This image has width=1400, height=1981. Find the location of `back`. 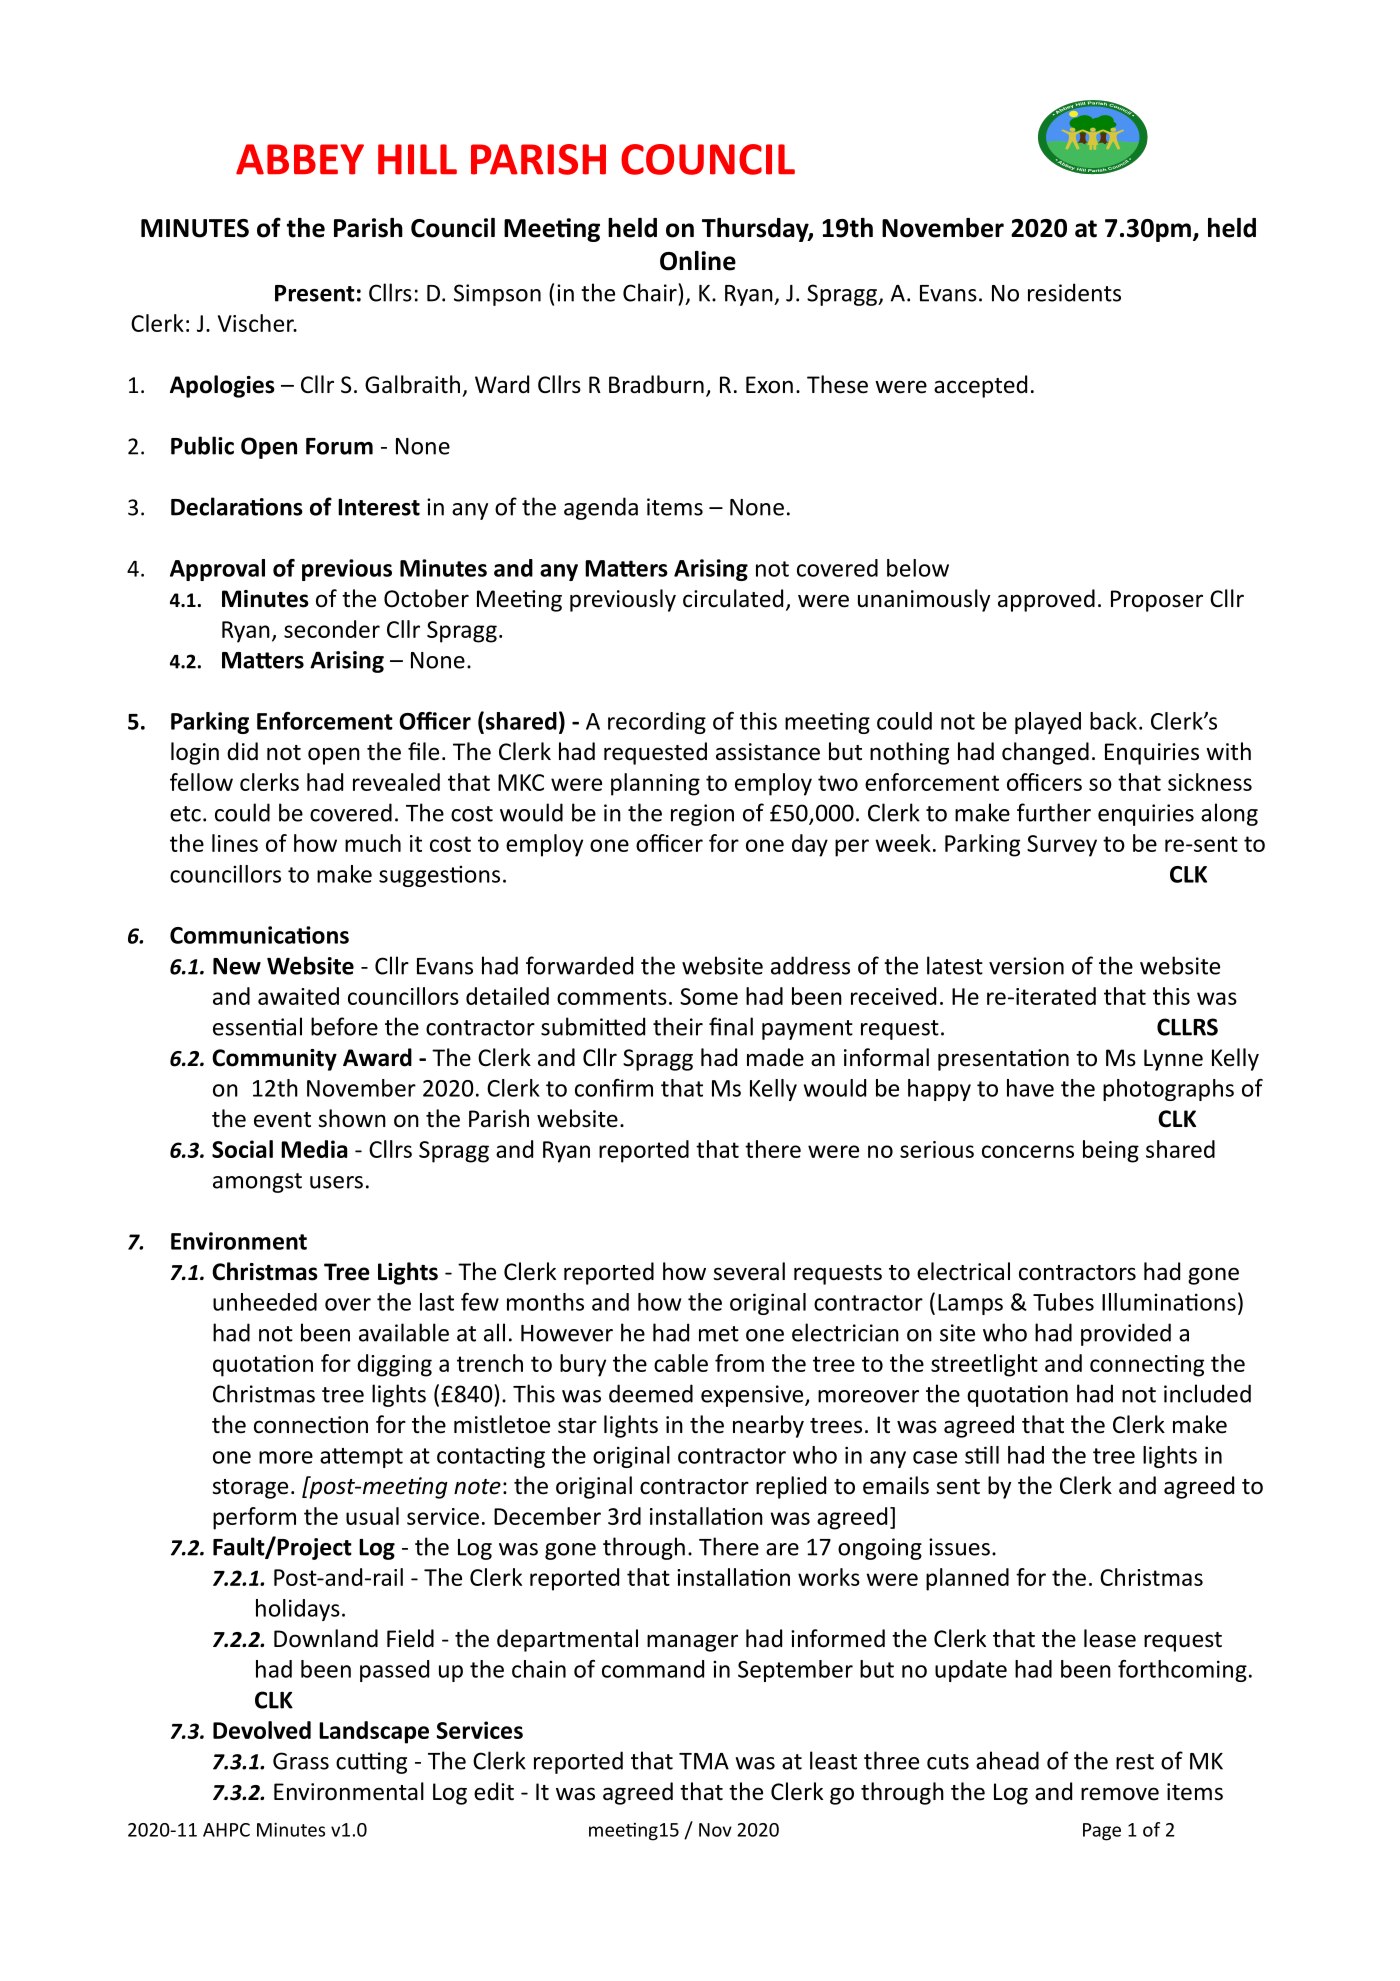

back is located at coordinates (1113, 721).
